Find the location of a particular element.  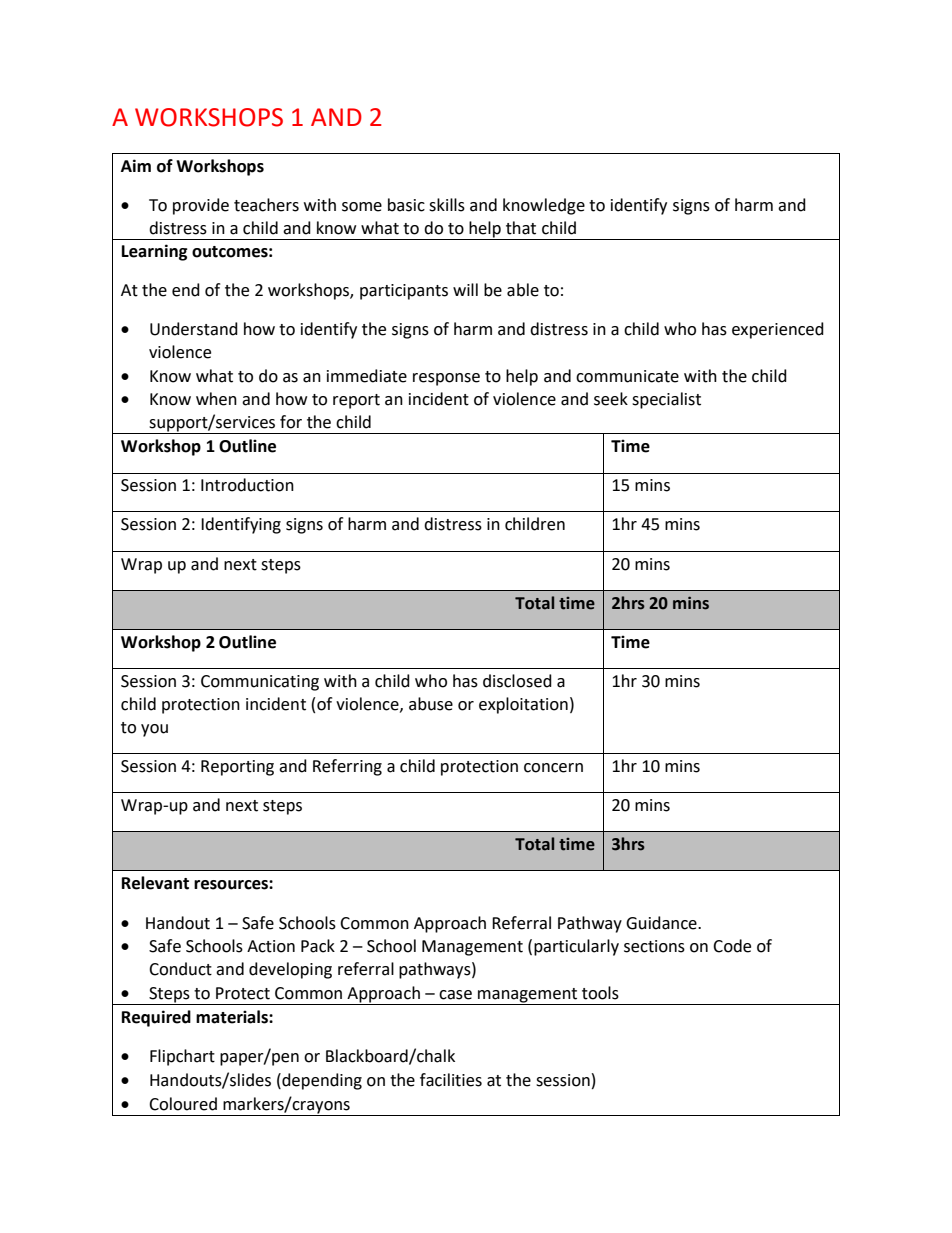

skills is located at coordinates (447, 205).
